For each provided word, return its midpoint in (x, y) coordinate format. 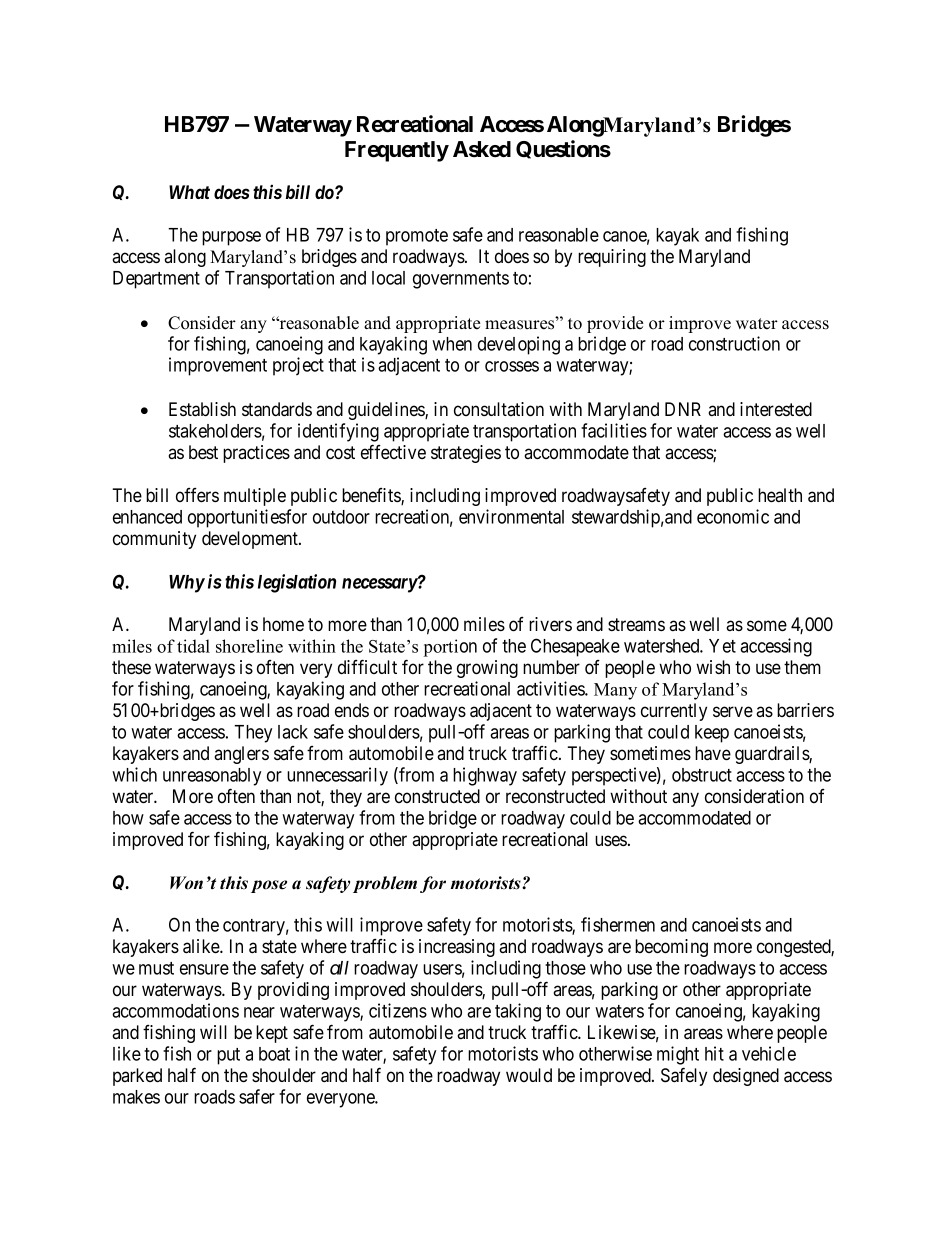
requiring (612, 258)
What (189, 192)
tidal (193, 646)
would (529, 1075)
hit (714, 1053)
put (228, 1056)
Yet (722, 646)
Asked (482, 149)
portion (450, 648)
